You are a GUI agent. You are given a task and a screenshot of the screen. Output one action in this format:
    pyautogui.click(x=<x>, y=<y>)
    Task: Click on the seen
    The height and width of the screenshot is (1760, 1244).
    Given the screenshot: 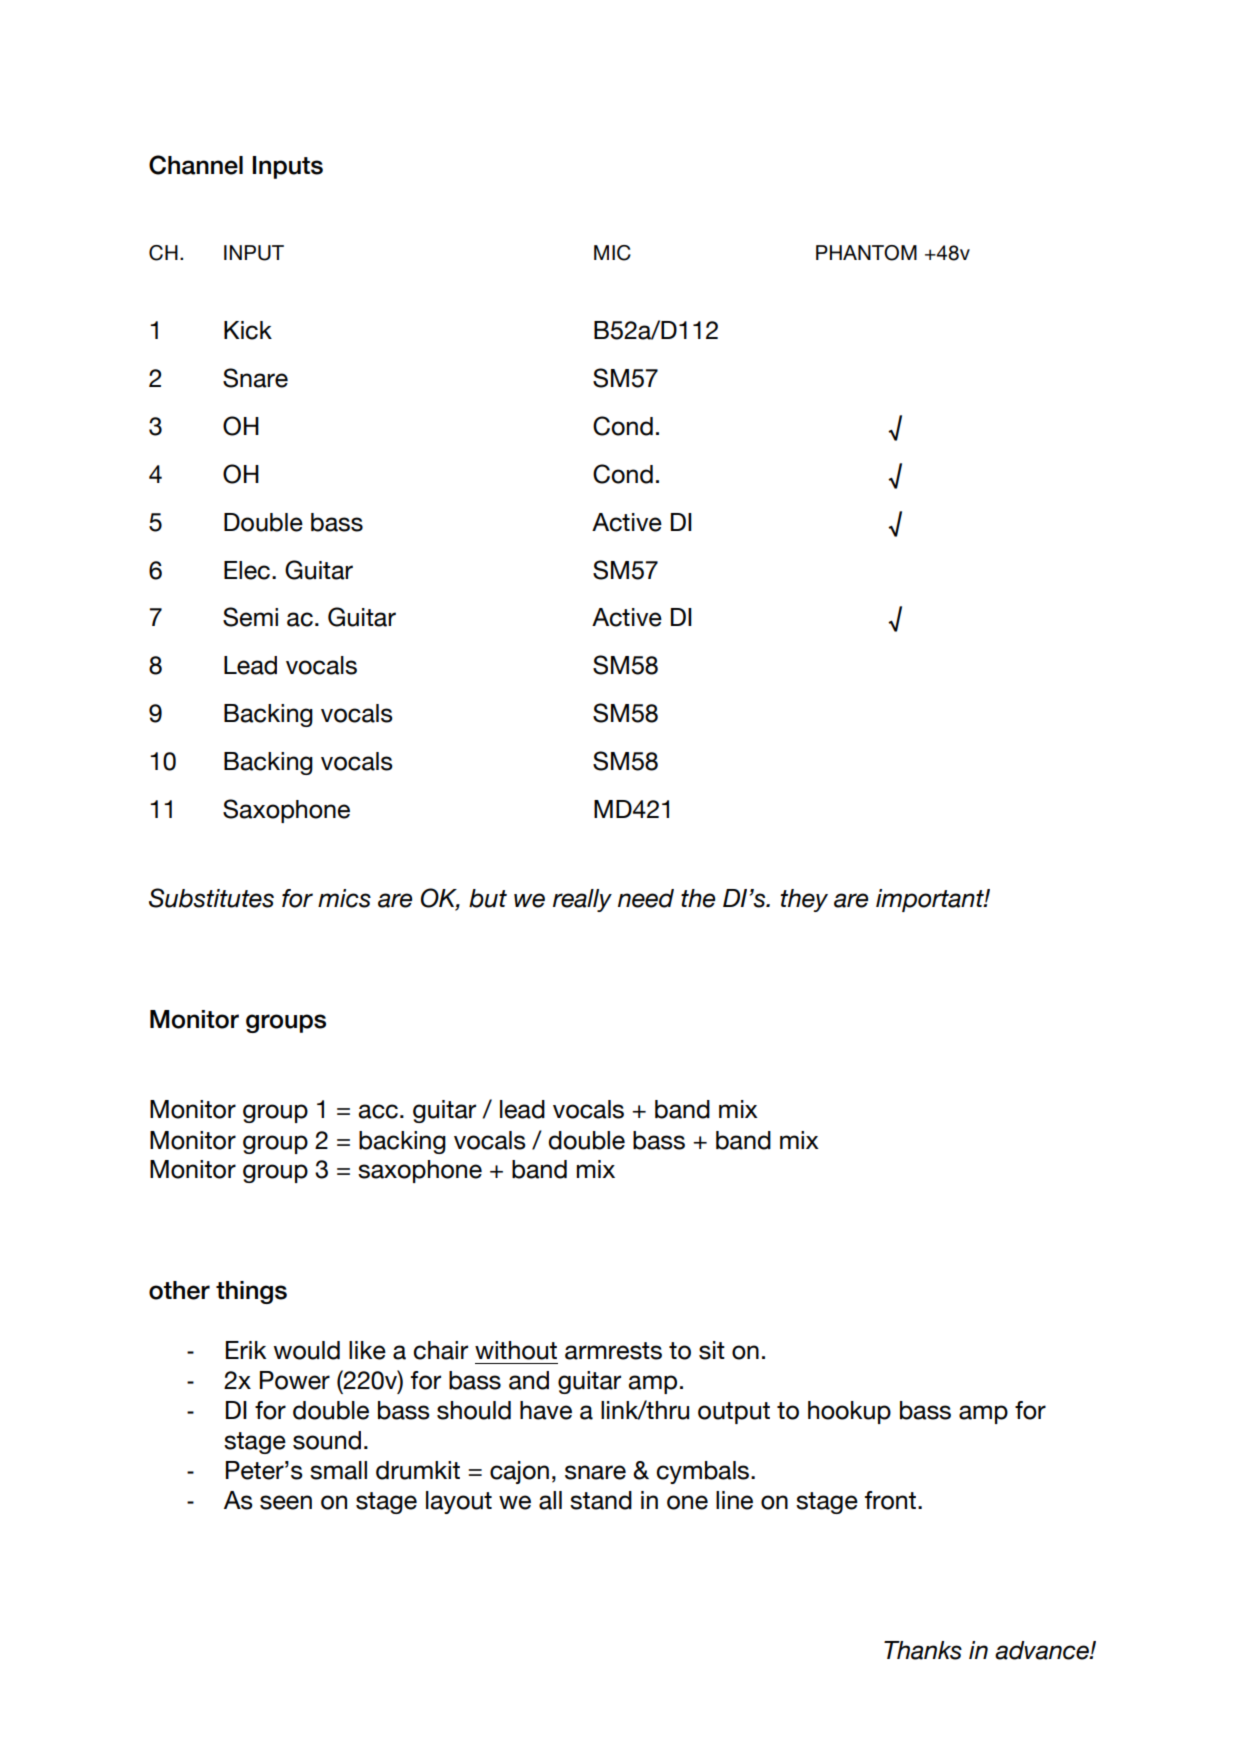 What is the action you would take?
    pyautogui.click(x=286, y=1502)
